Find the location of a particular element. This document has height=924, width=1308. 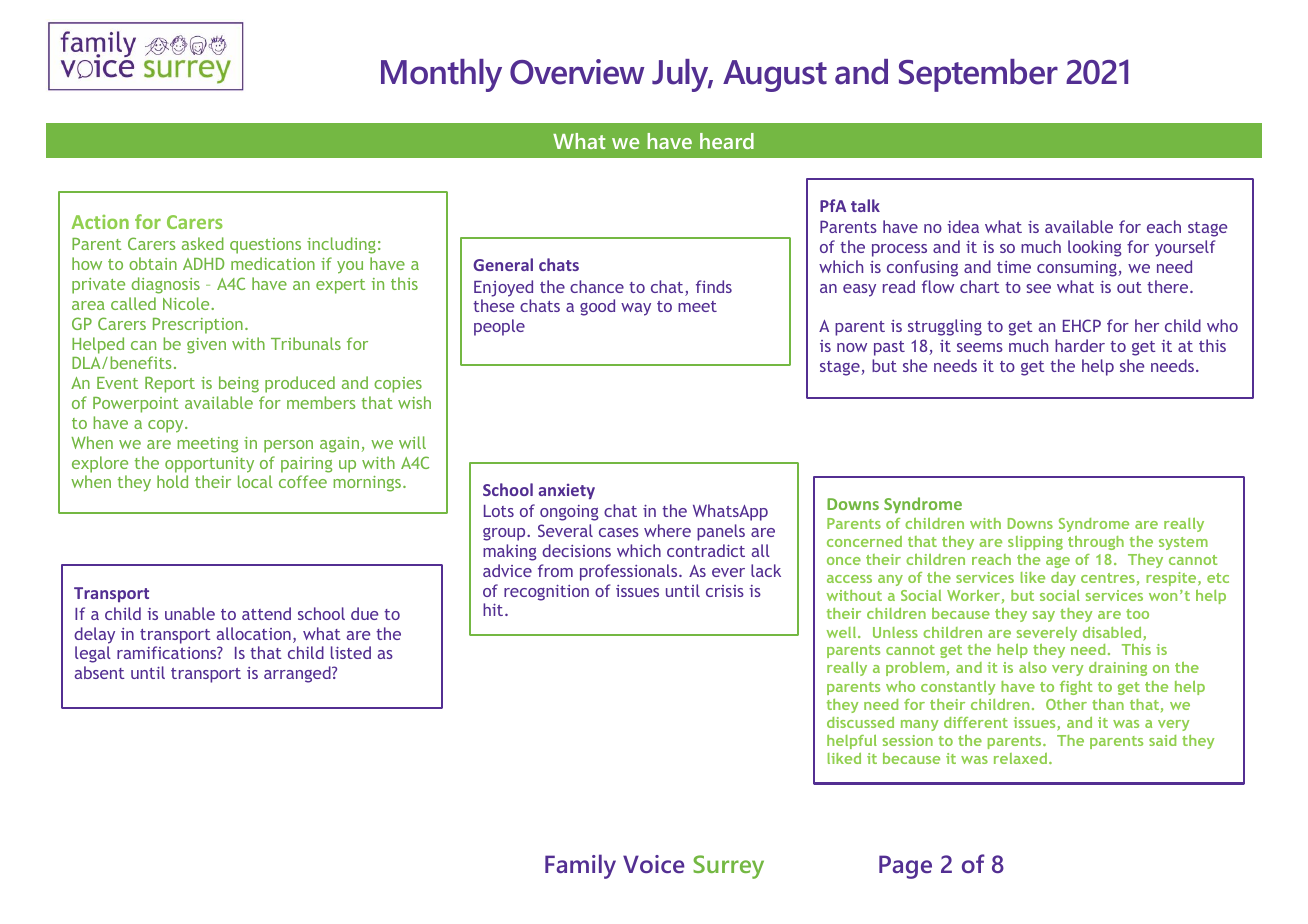

September is located at coordinates (978, 75).
